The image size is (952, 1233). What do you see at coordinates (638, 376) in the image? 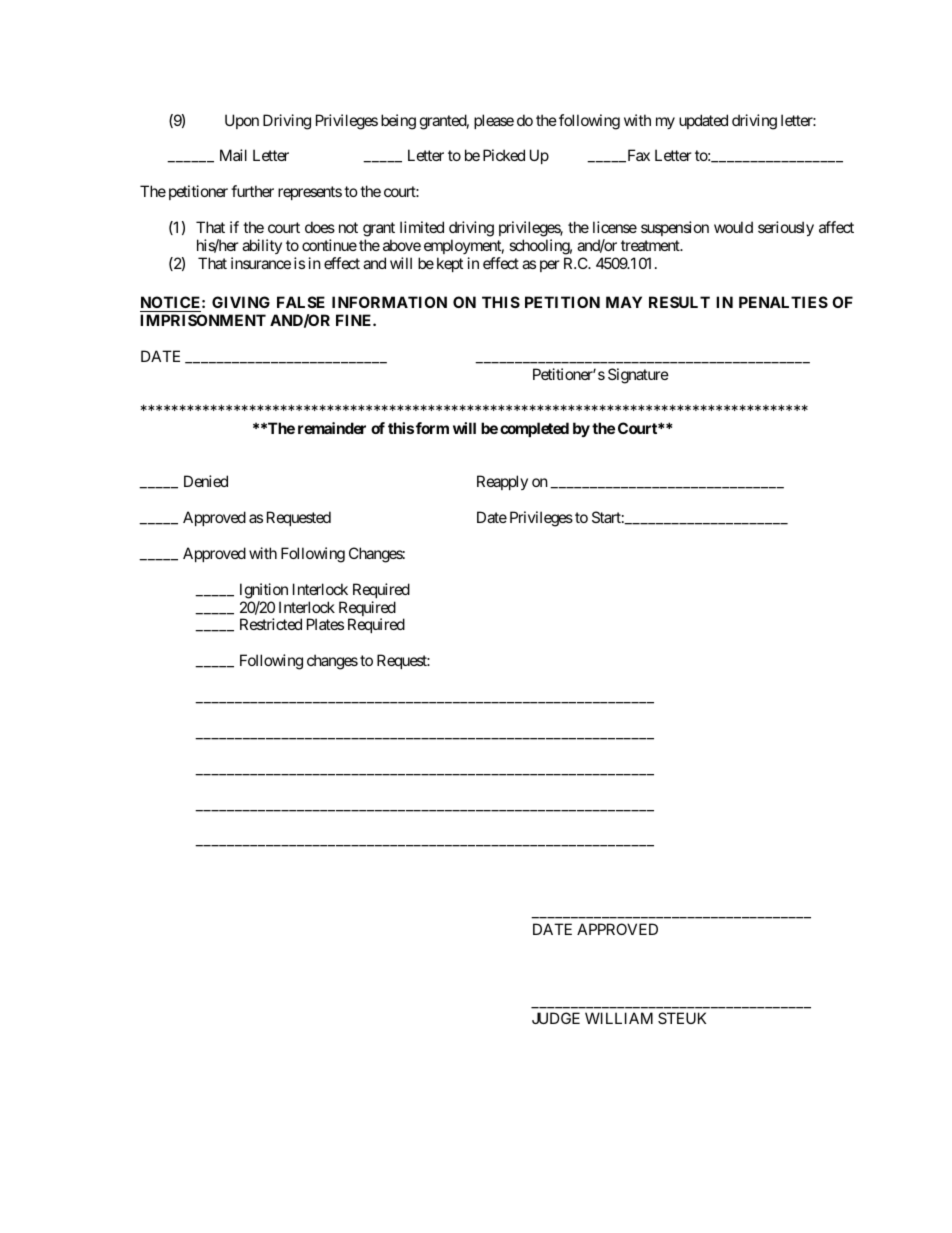
I see `Signature` at bounding box center [638, 376].
